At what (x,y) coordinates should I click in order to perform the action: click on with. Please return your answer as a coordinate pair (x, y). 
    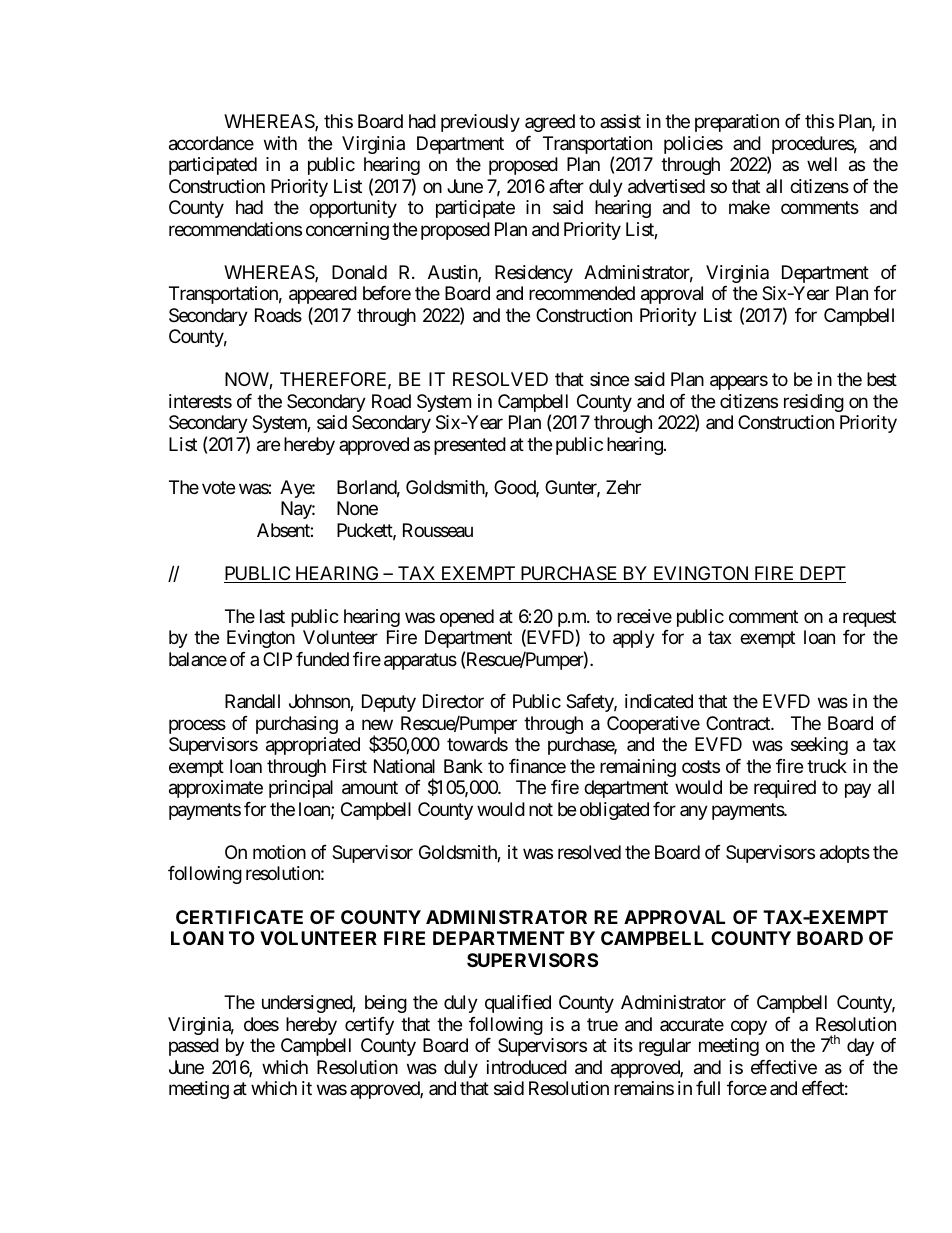
    Looking at the image, I should click on (280, 143).
